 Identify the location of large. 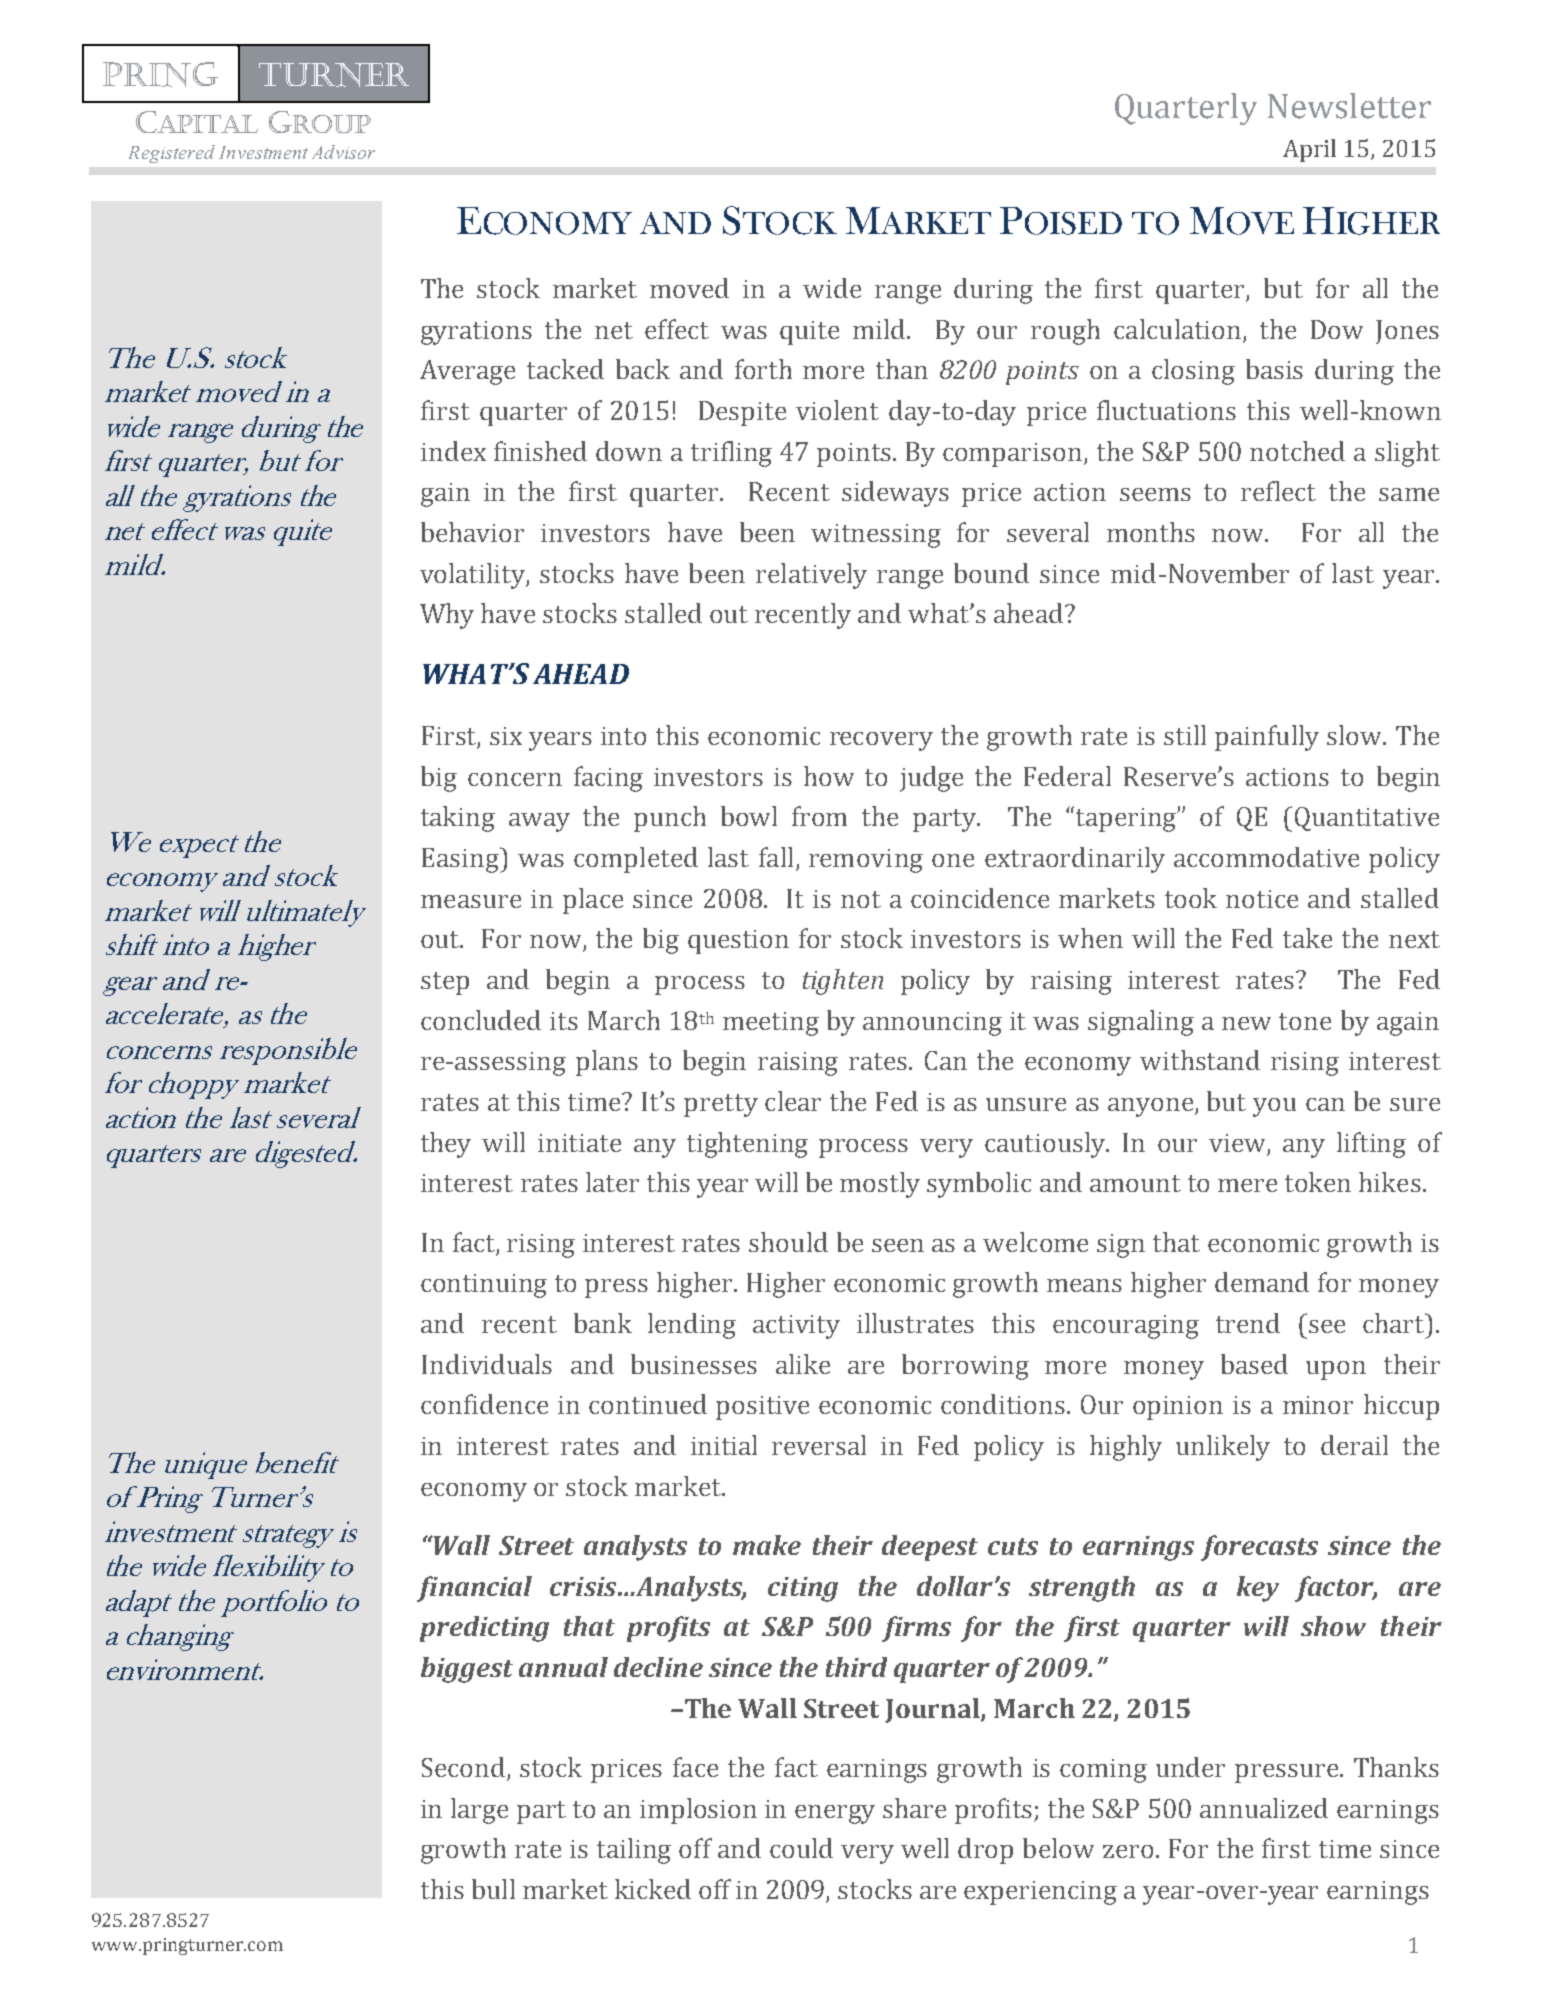
(479, 1811).
